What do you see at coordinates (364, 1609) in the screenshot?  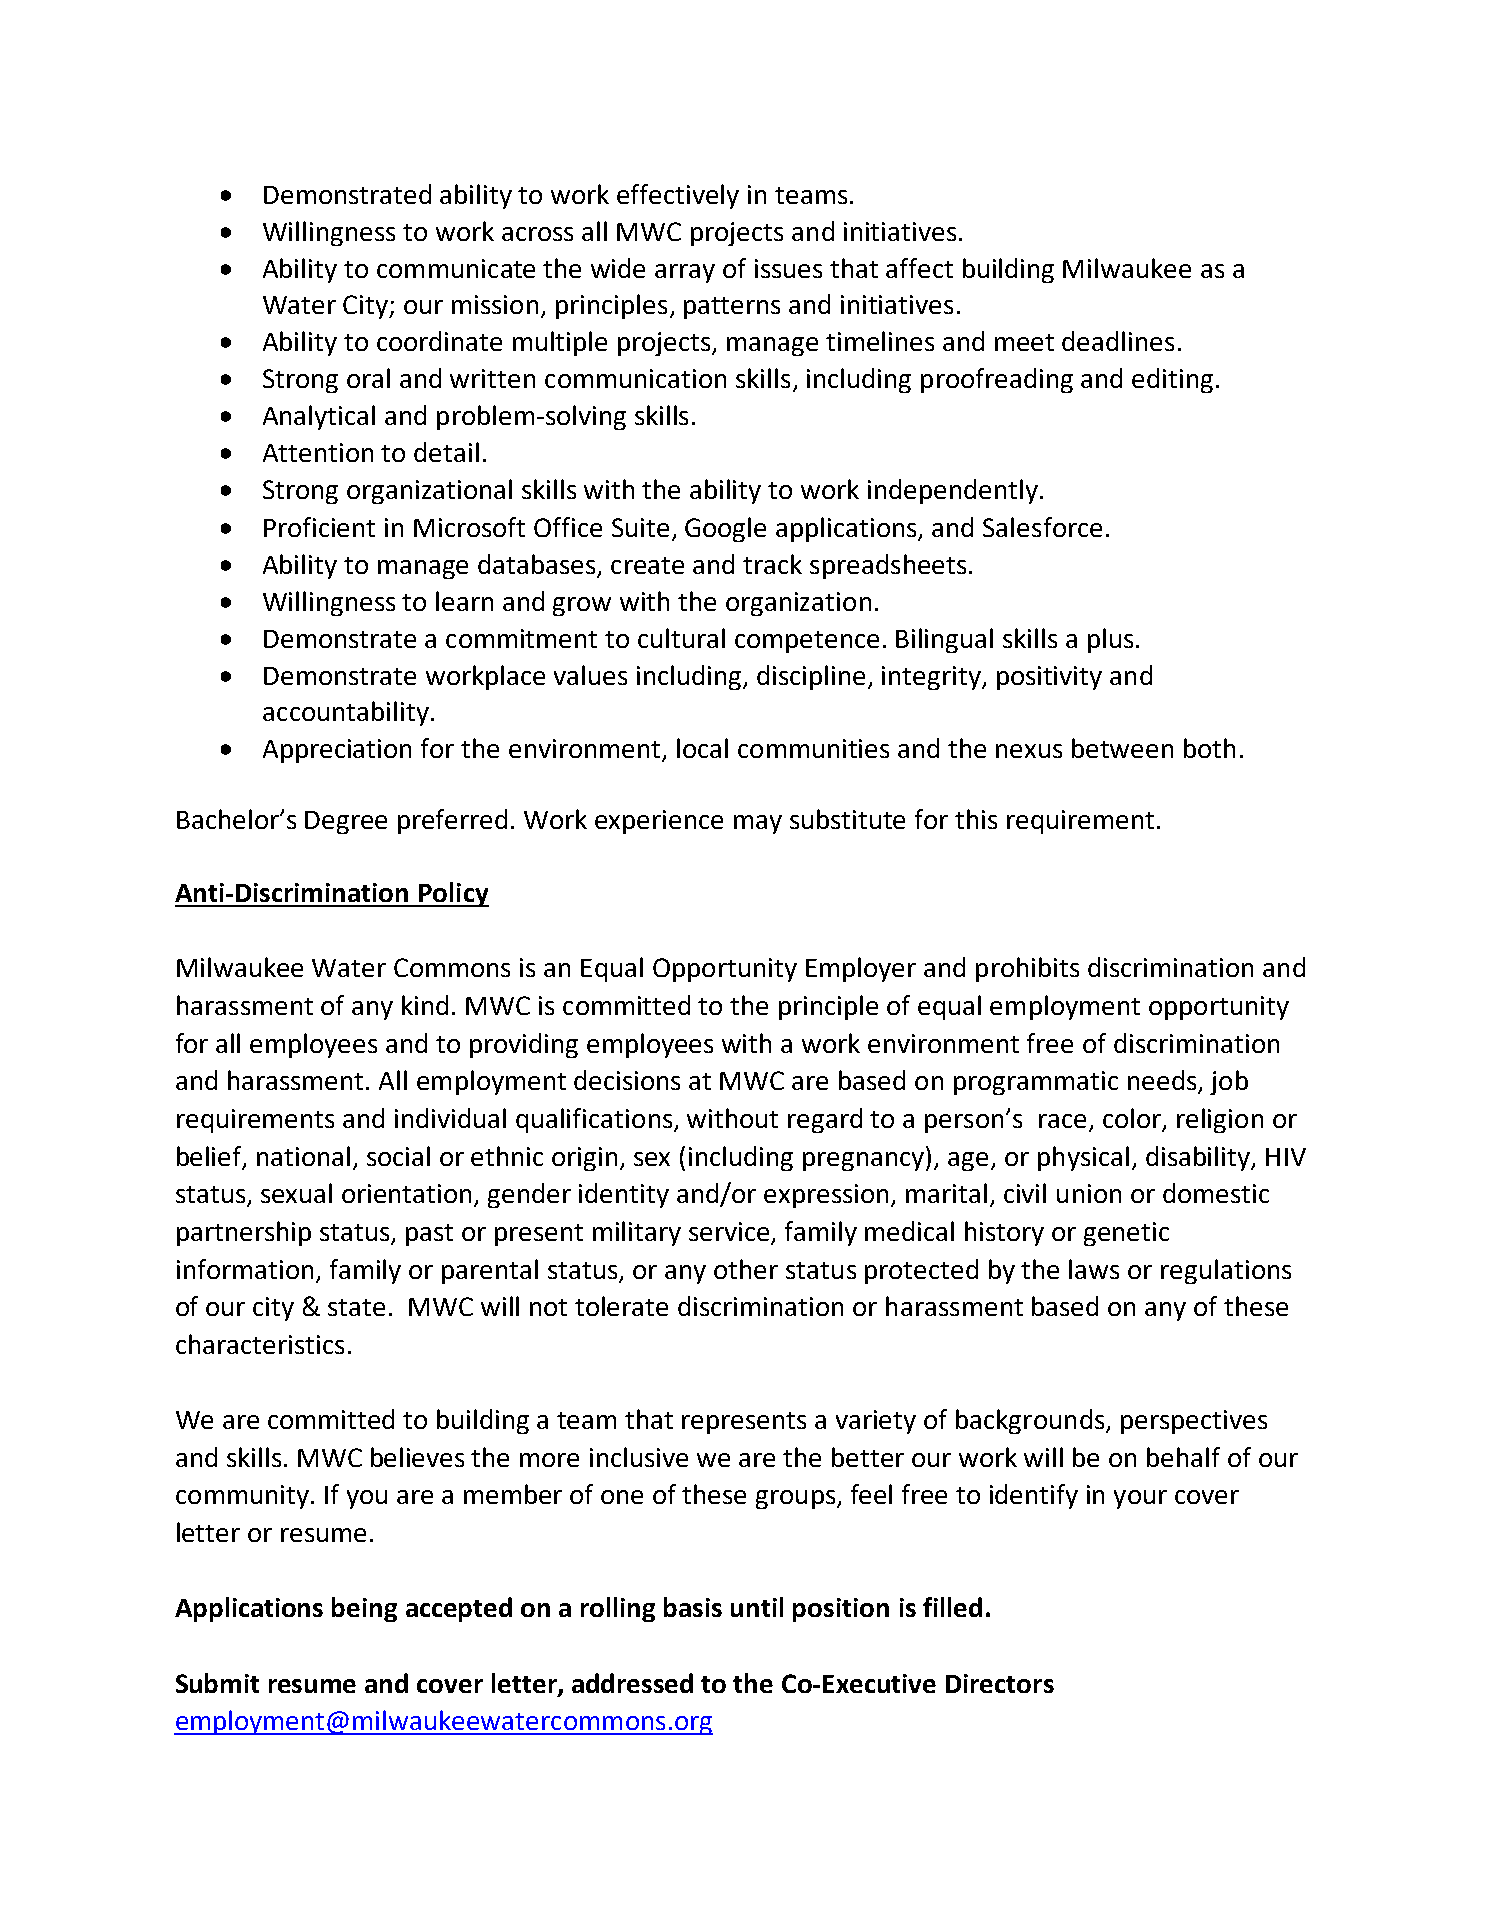 I see `being` at bounding box center [364, 1609].
